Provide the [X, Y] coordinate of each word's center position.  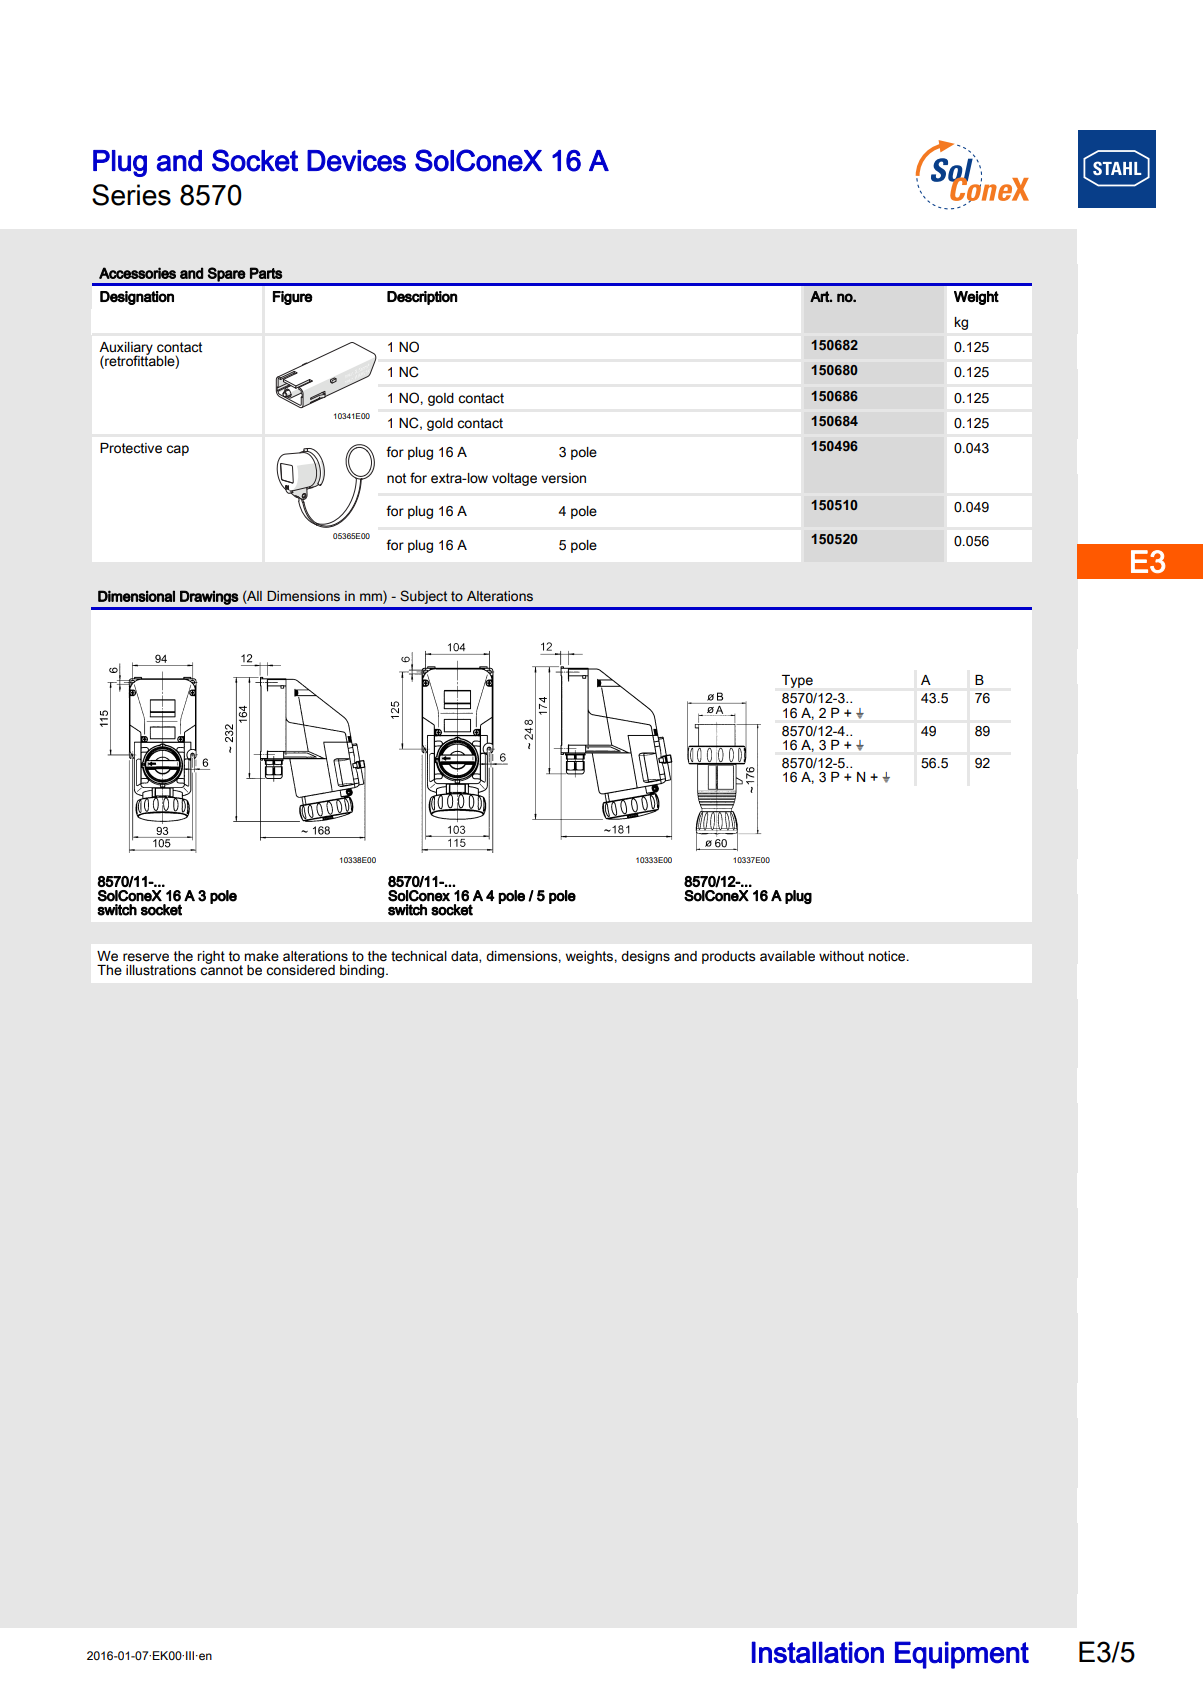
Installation [818, 1652]
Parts [266, 273]
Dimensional [136, 596]
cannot [221, 969]
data [465, 957]
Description [422, 298]
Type [797, 681]
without [841, 956]
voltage [514, 479]
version [563, 478]
